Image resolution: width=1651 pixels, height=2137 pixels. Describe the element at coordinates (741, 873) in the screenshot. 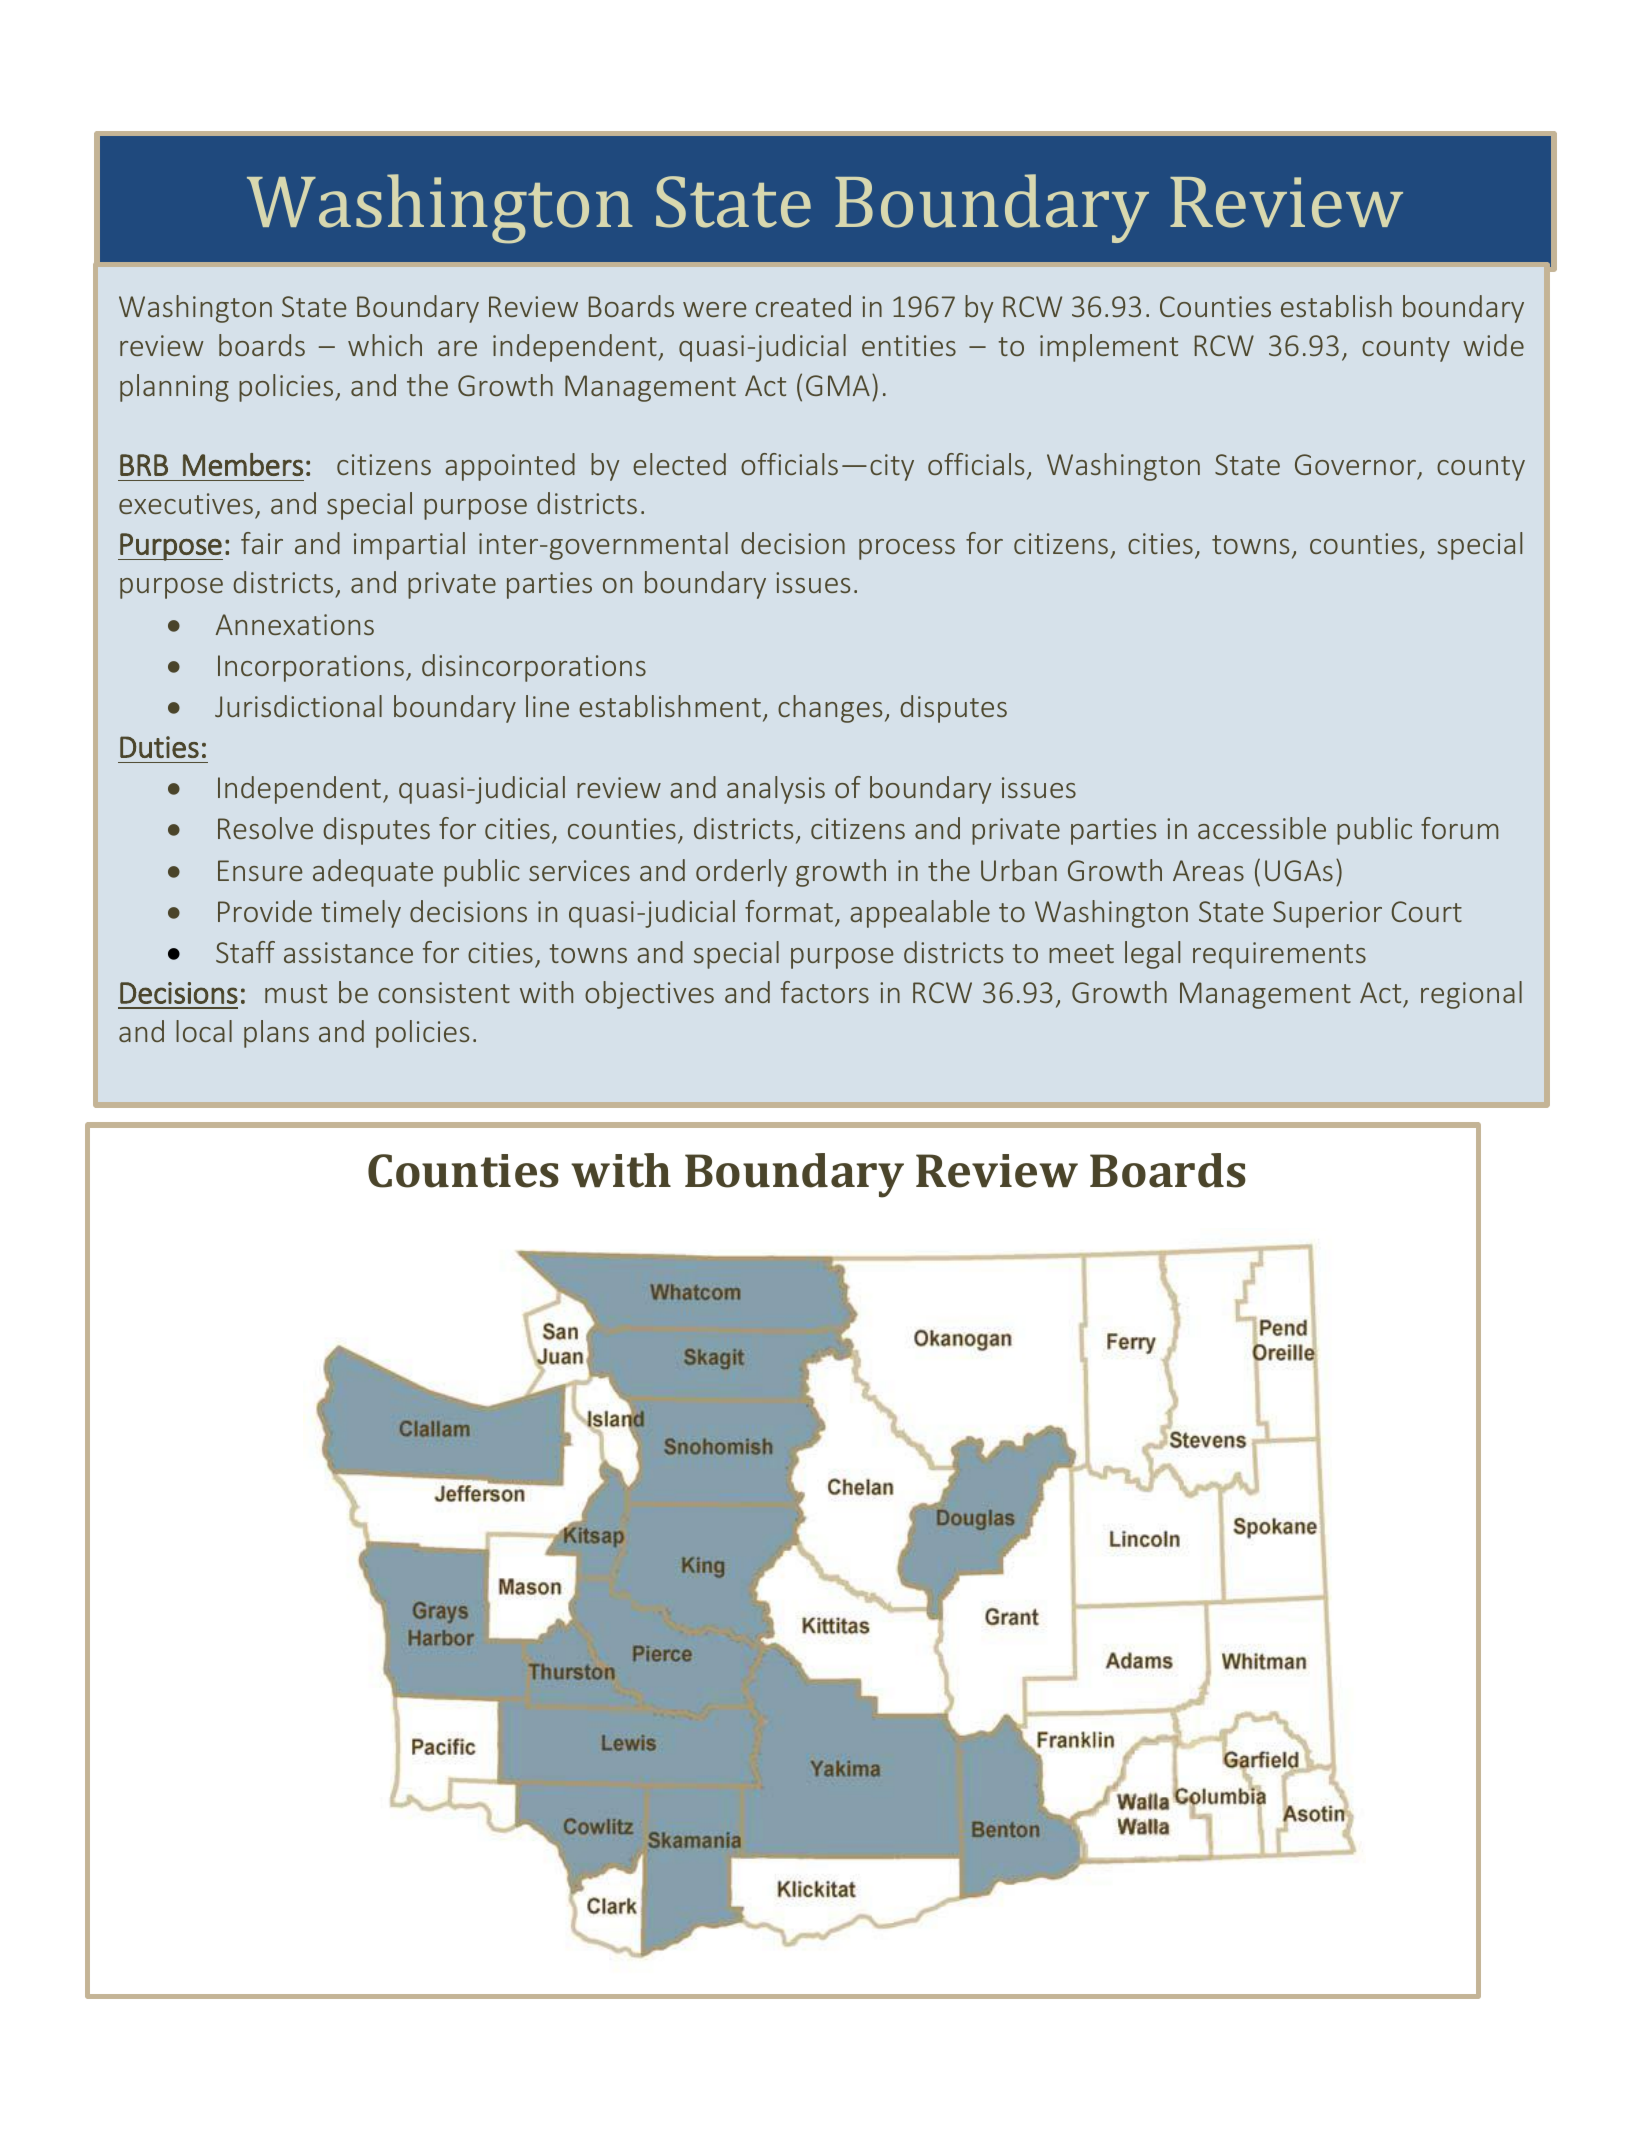

I see `orderly` at that location.
